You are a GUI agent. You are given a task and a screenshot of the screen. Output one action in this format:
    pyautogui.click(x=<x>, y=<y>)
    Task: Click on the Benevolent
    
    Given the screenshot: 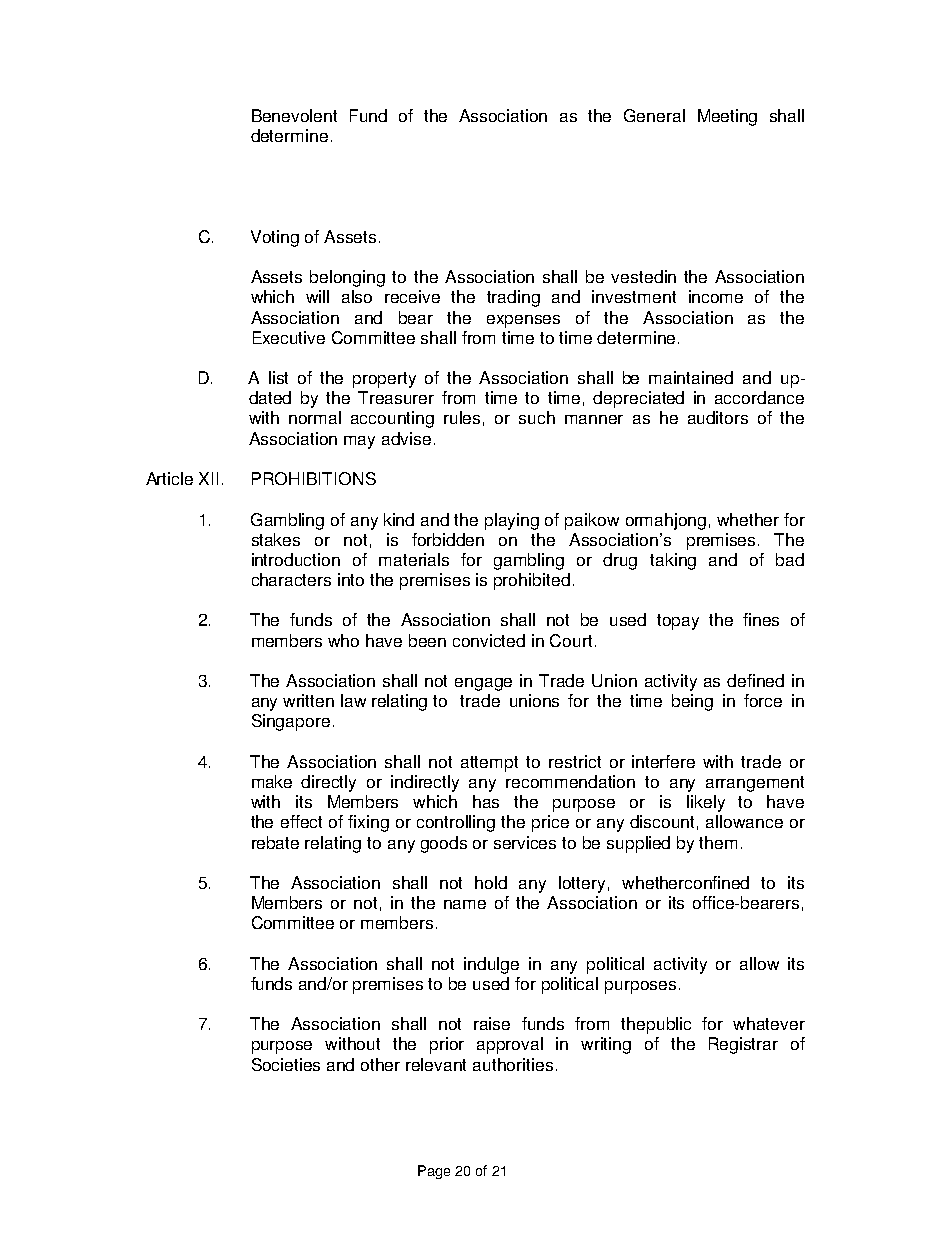 What is the action you would take?
    pyautogui.click(x=294, y=115)
